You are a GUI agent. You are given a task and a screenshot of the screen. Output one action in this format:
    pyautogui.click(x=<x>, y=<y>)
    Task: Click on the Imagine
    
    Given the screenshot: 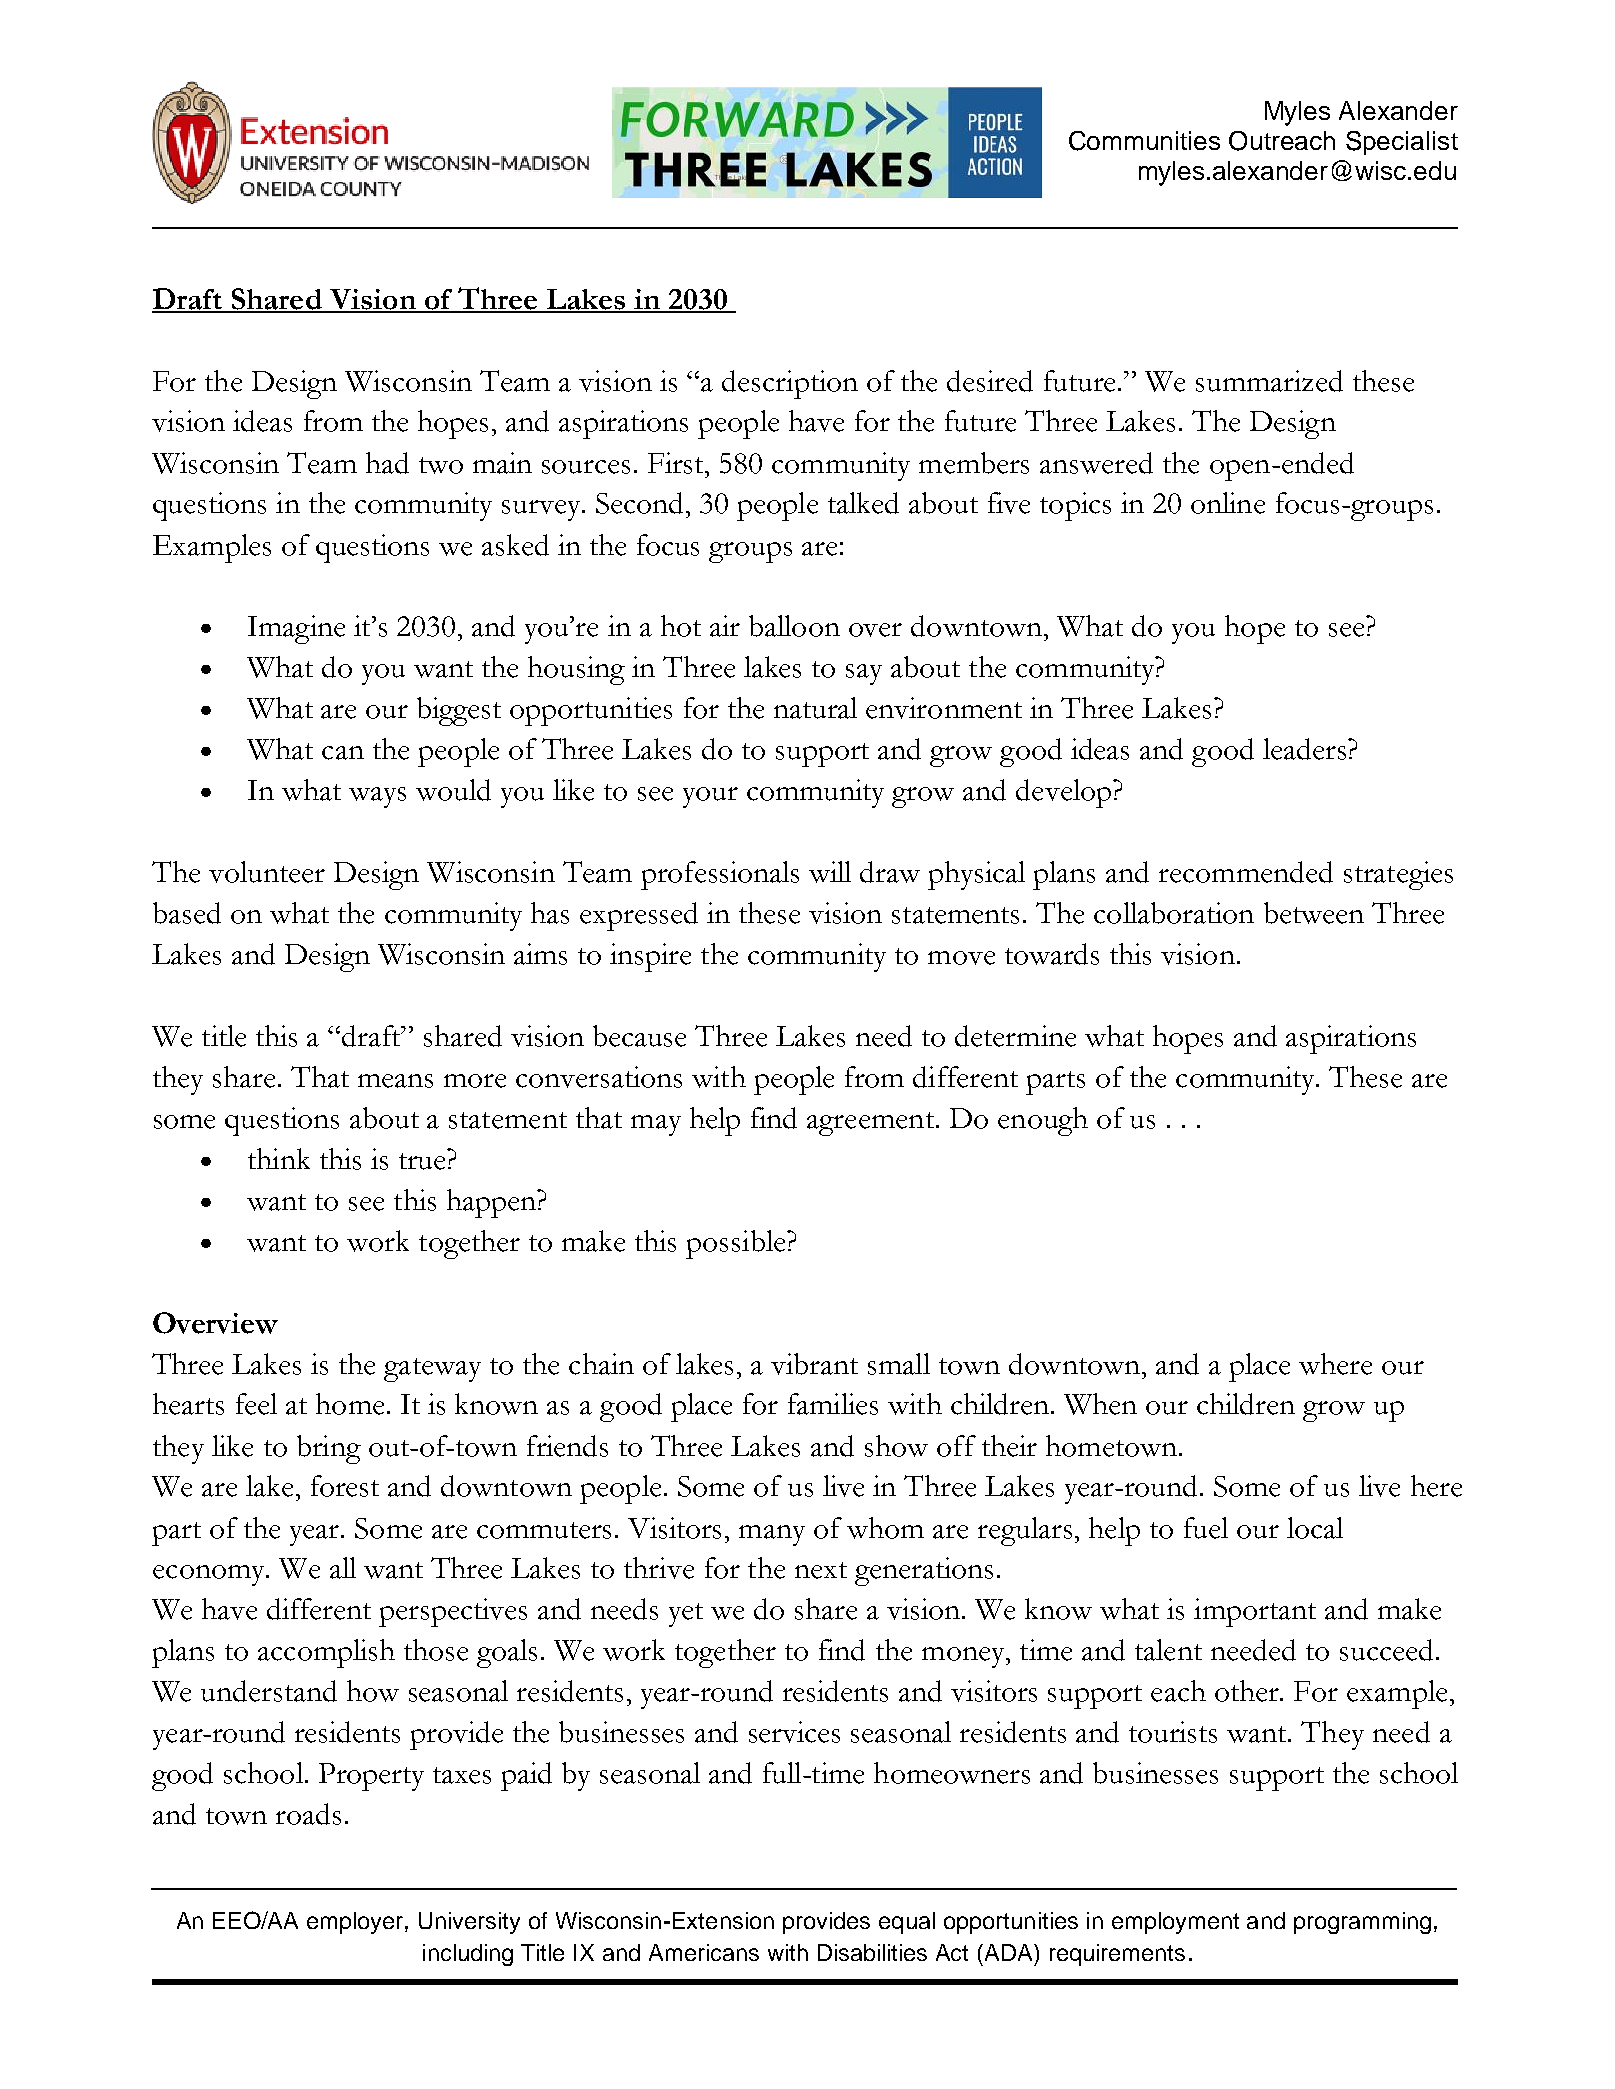 What is the action you would take?
    pyautogui.click(x=296, y=629)
